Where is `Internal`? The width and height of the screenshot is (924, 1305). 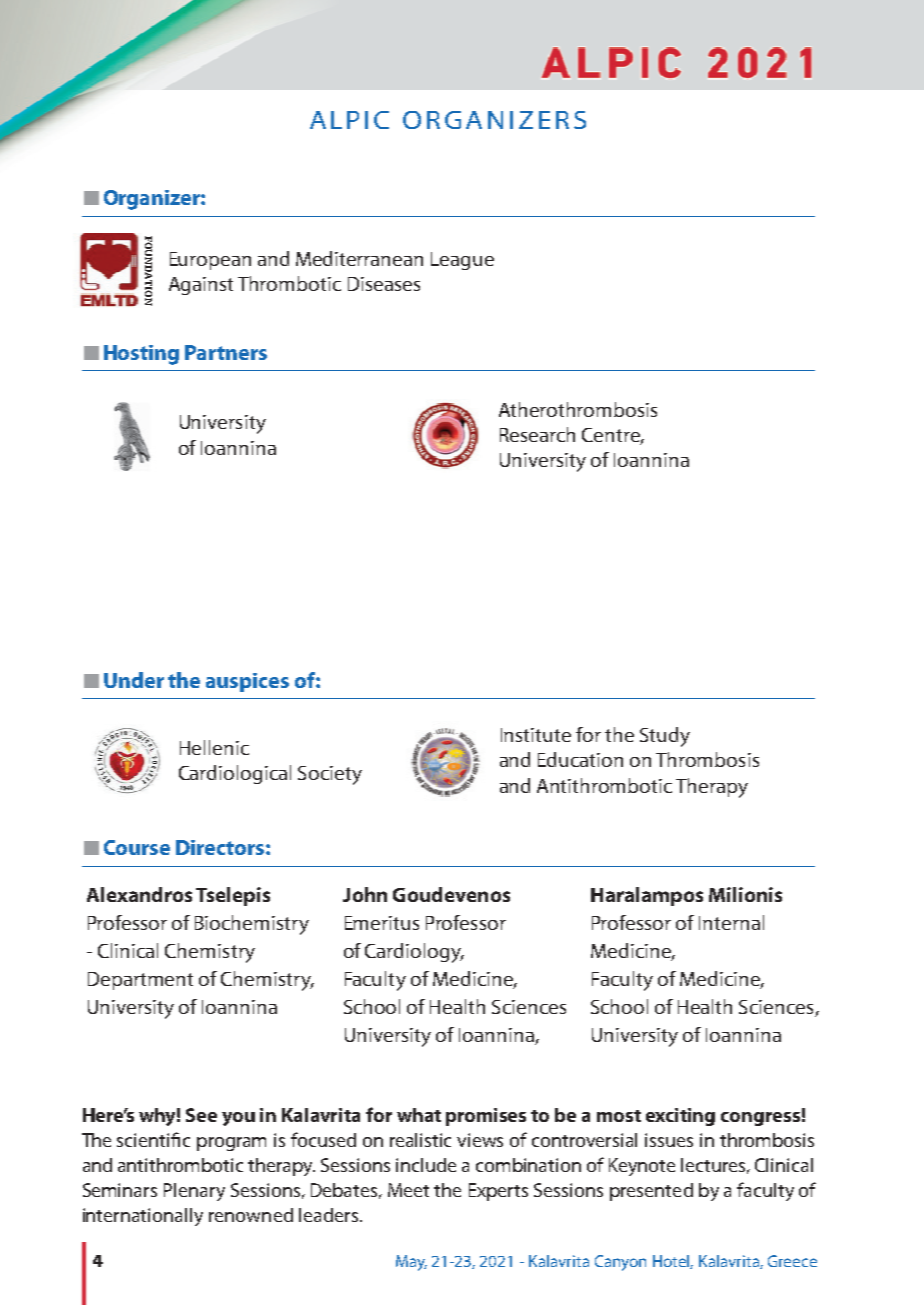 Internal is located at coordinates (731, 922).
